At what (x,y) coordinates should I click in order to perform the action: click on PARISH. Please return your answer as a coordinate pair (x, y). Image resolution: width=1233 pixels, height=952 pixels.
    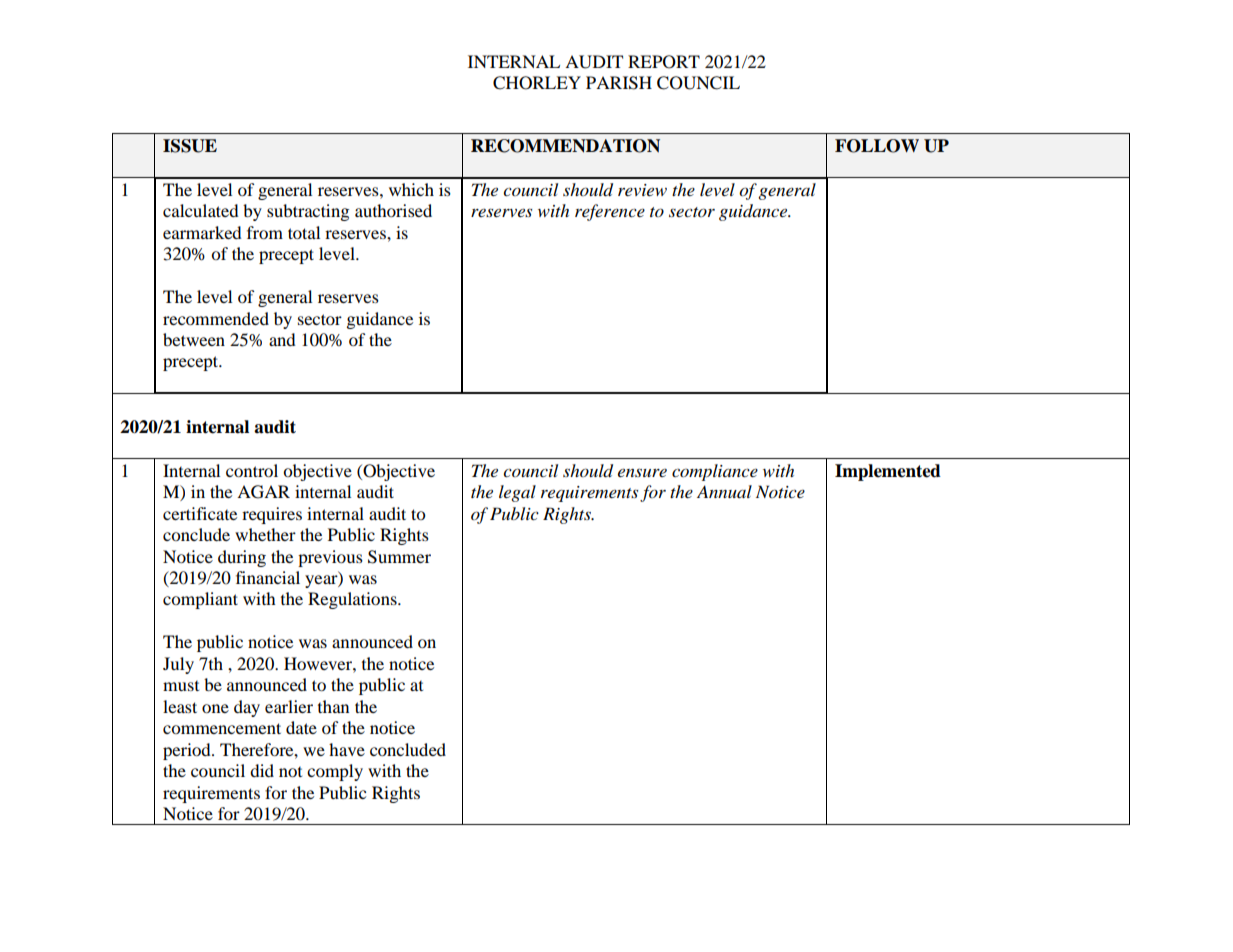
    Looking at the image, I should click on (619, 83).
